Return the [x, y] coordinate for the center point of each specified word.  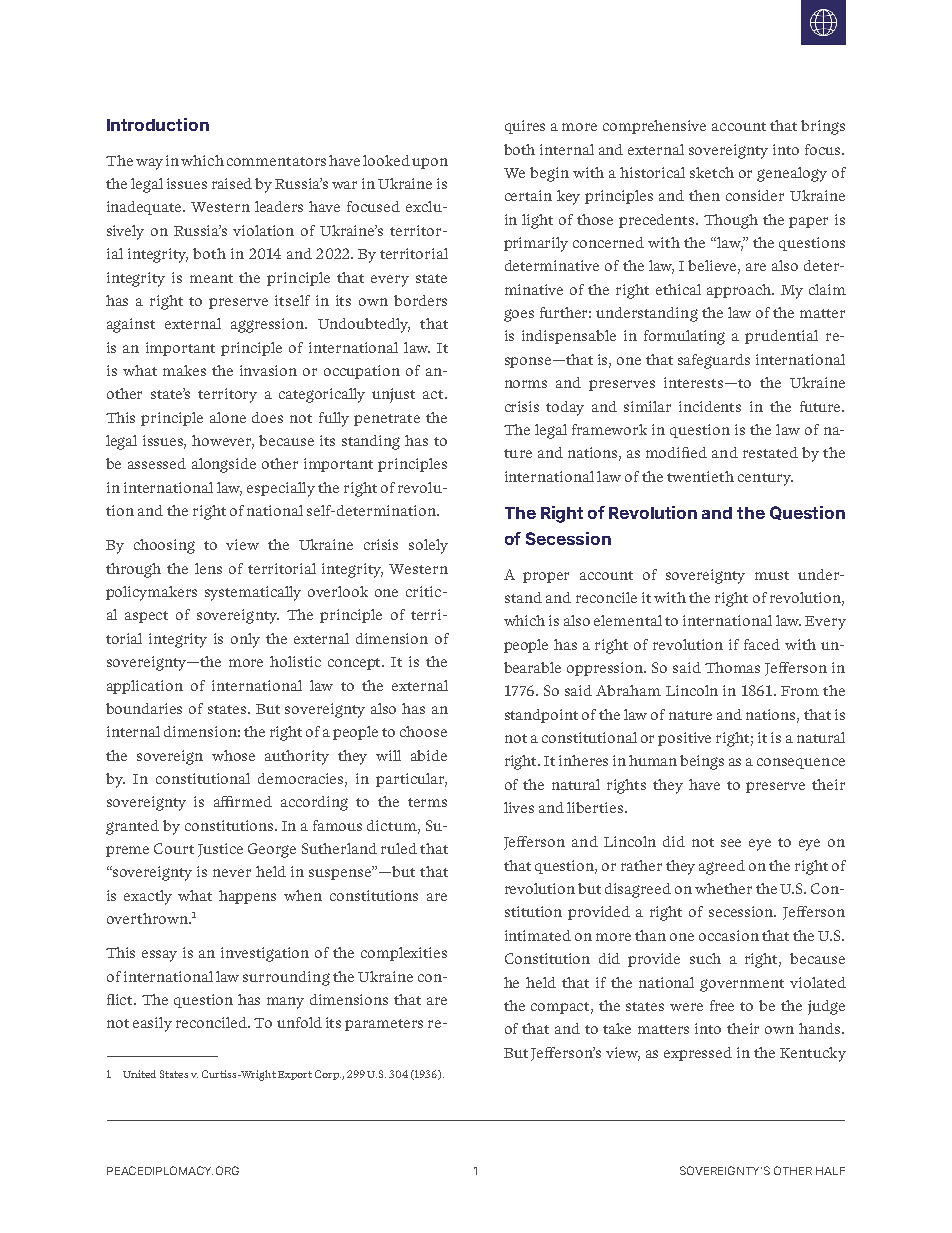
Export [295, 1075]
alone [228, 417]
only [245, 640]
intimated [538, 935]
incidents [710, 406]
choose [423, 731]
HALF [830, 1171]
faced [762, 644]
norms [526, 384]
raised [232, 183]
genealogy [792, 174]
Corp [328, 1075]
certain [528, 195]
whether [723, 888]
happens [247, 897]
